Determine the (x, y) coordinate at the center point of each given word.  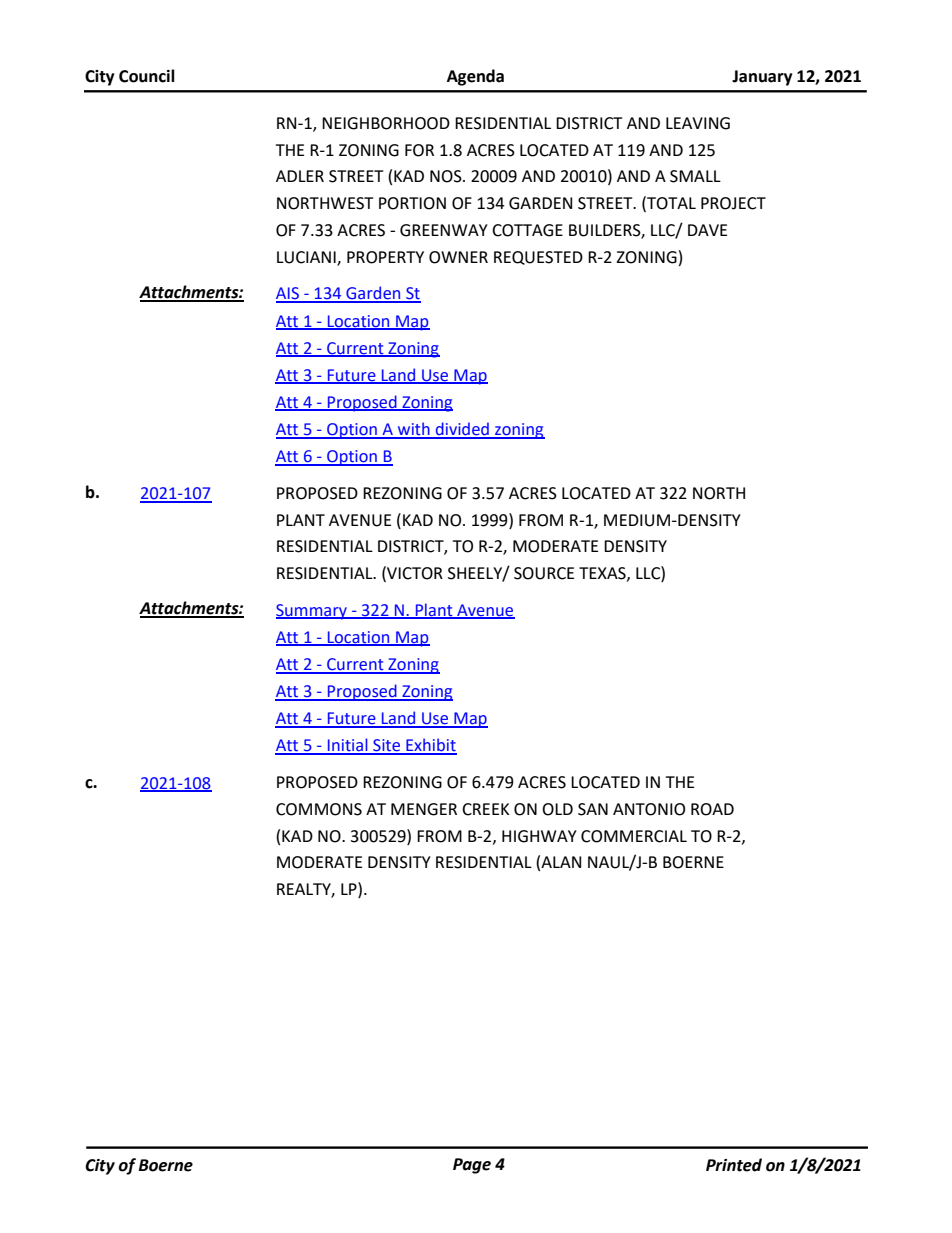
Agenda (475, 77)
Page (472, 1166)
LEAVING (698, 123)
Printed (734, 1165)
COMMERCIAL (634, 836)
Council (147, 76)
